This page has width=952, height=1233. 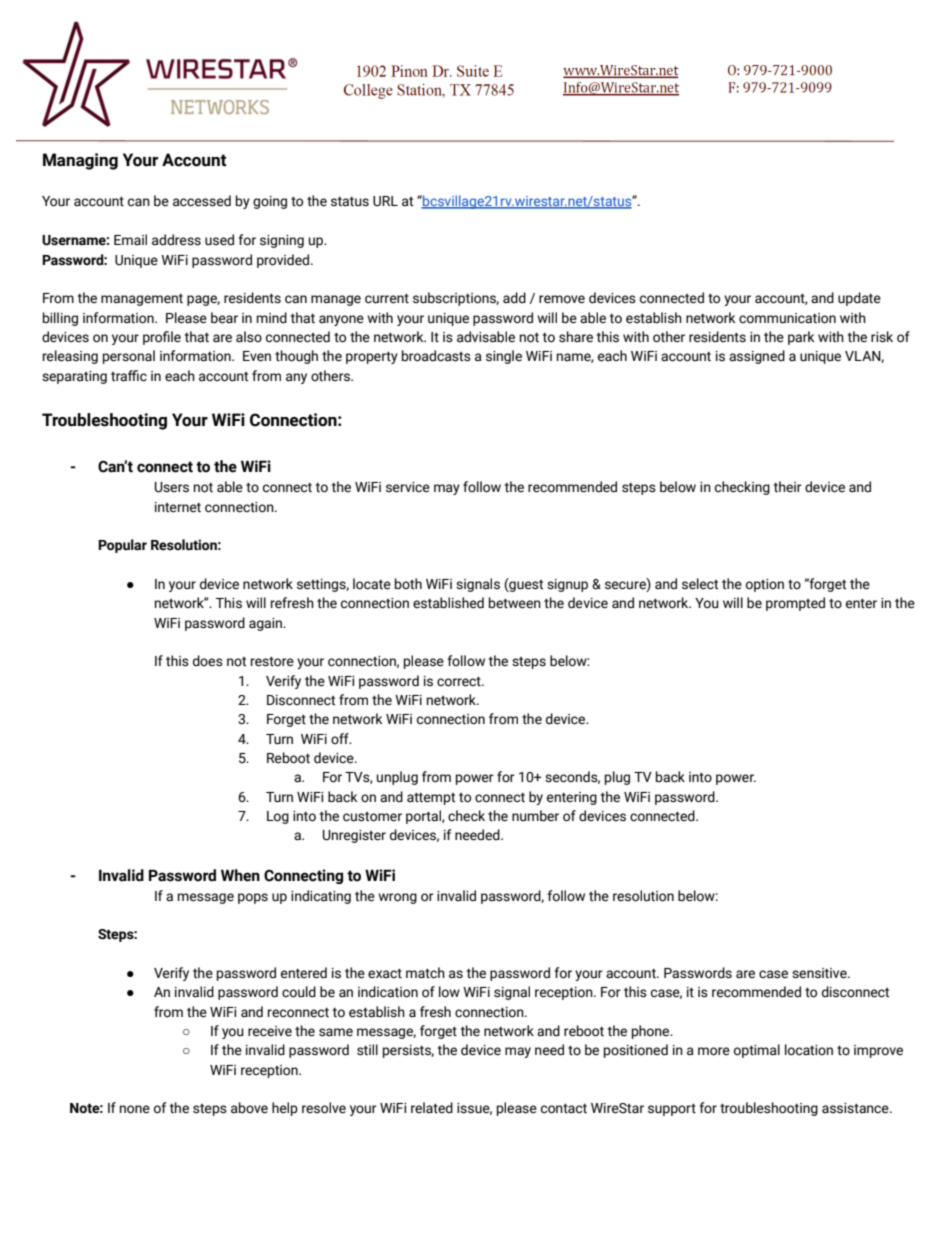 I want to click on prompted, so click(x=795, y=604).
